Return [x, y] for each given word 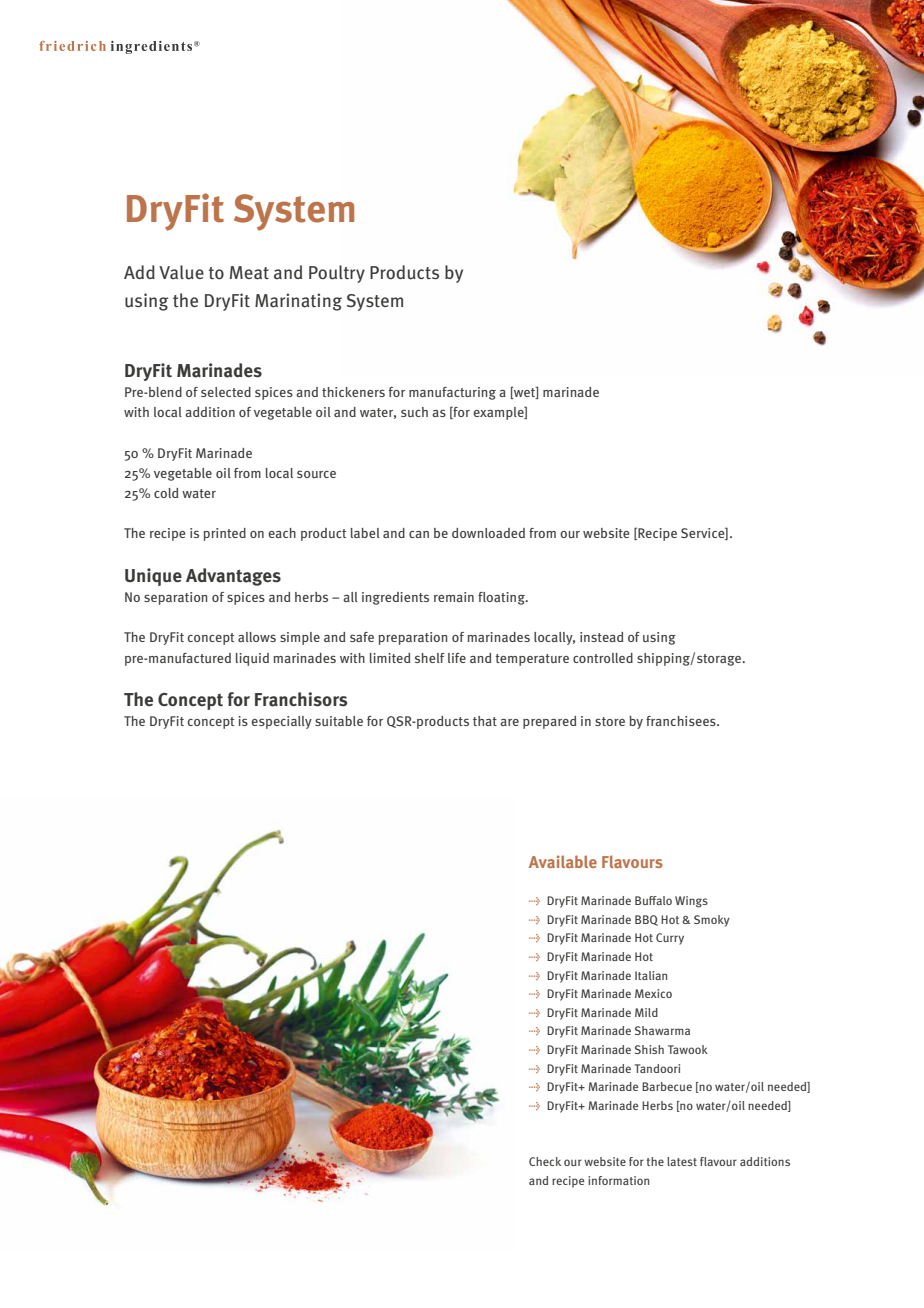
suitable [339, 721]
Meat [249, 273]
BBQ [646, 920]
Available [563, 861]
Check [545, 1161]
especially [281, 722]
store [610, 721]
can [419, 534]
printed [224, 534]
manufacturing [452, 393]
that [485, 721]
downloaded [488, 533]
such [414, 412]
